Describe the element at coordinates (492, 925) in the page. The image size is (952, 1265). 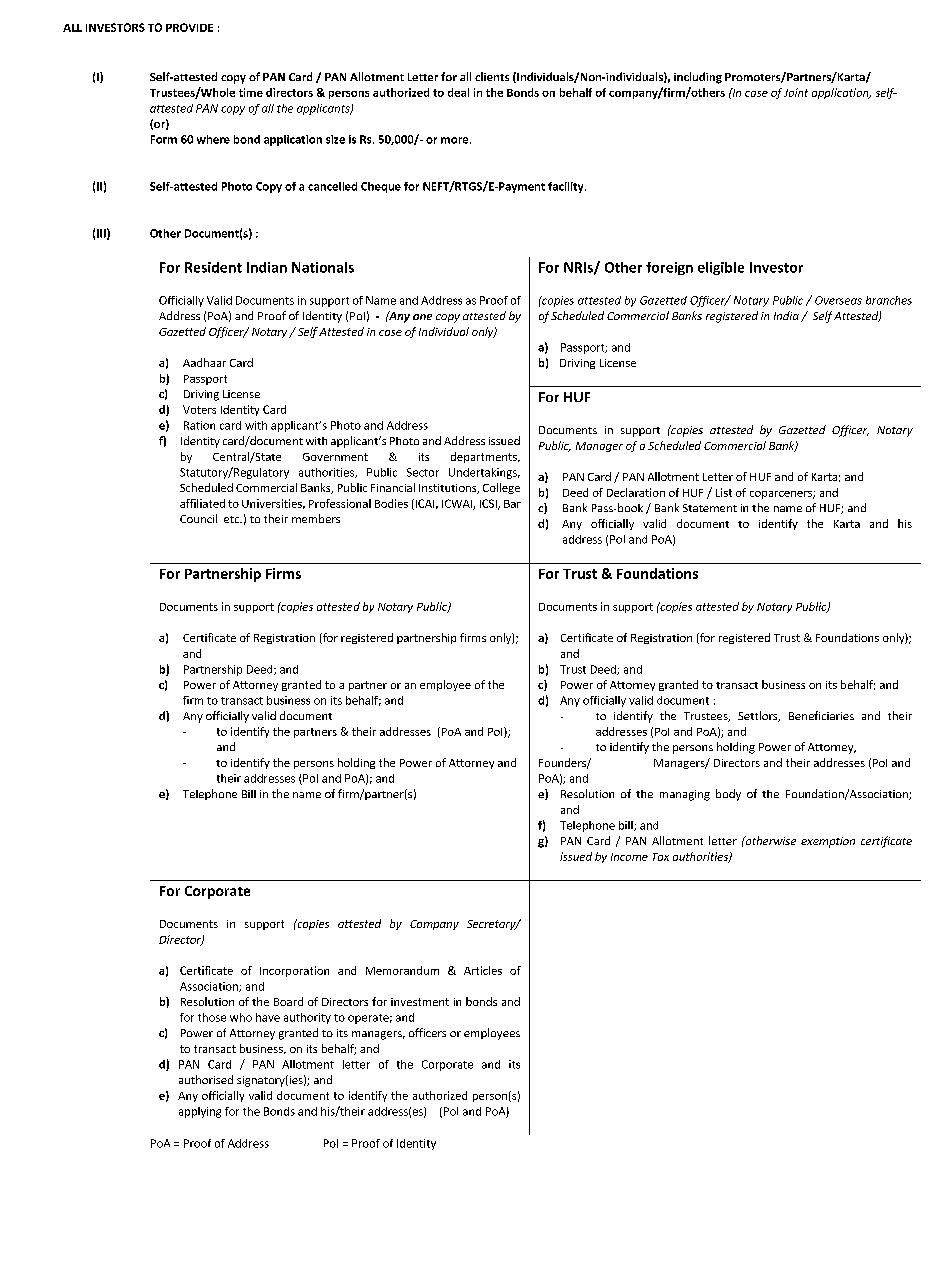
I see `Secretary` at that location.
